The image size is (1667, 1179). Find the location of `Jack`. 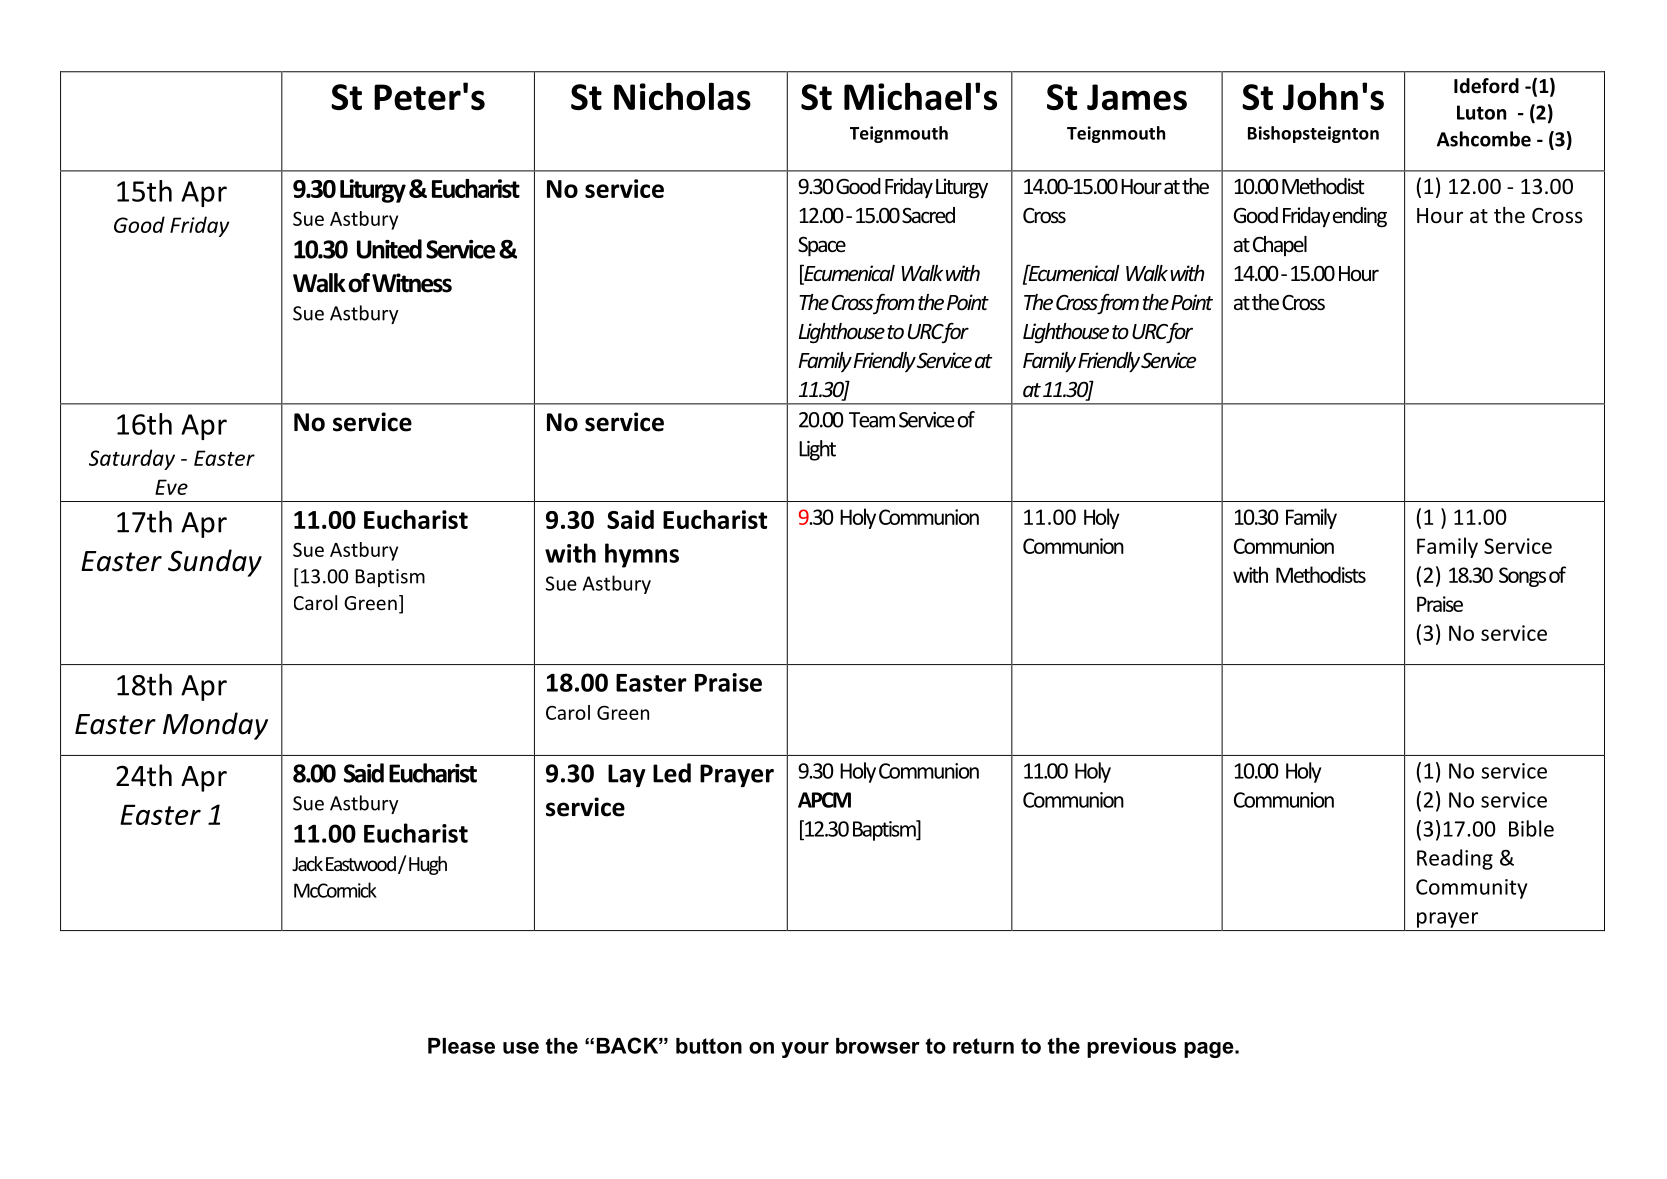

Jack is located at coordinates (307, 863).
